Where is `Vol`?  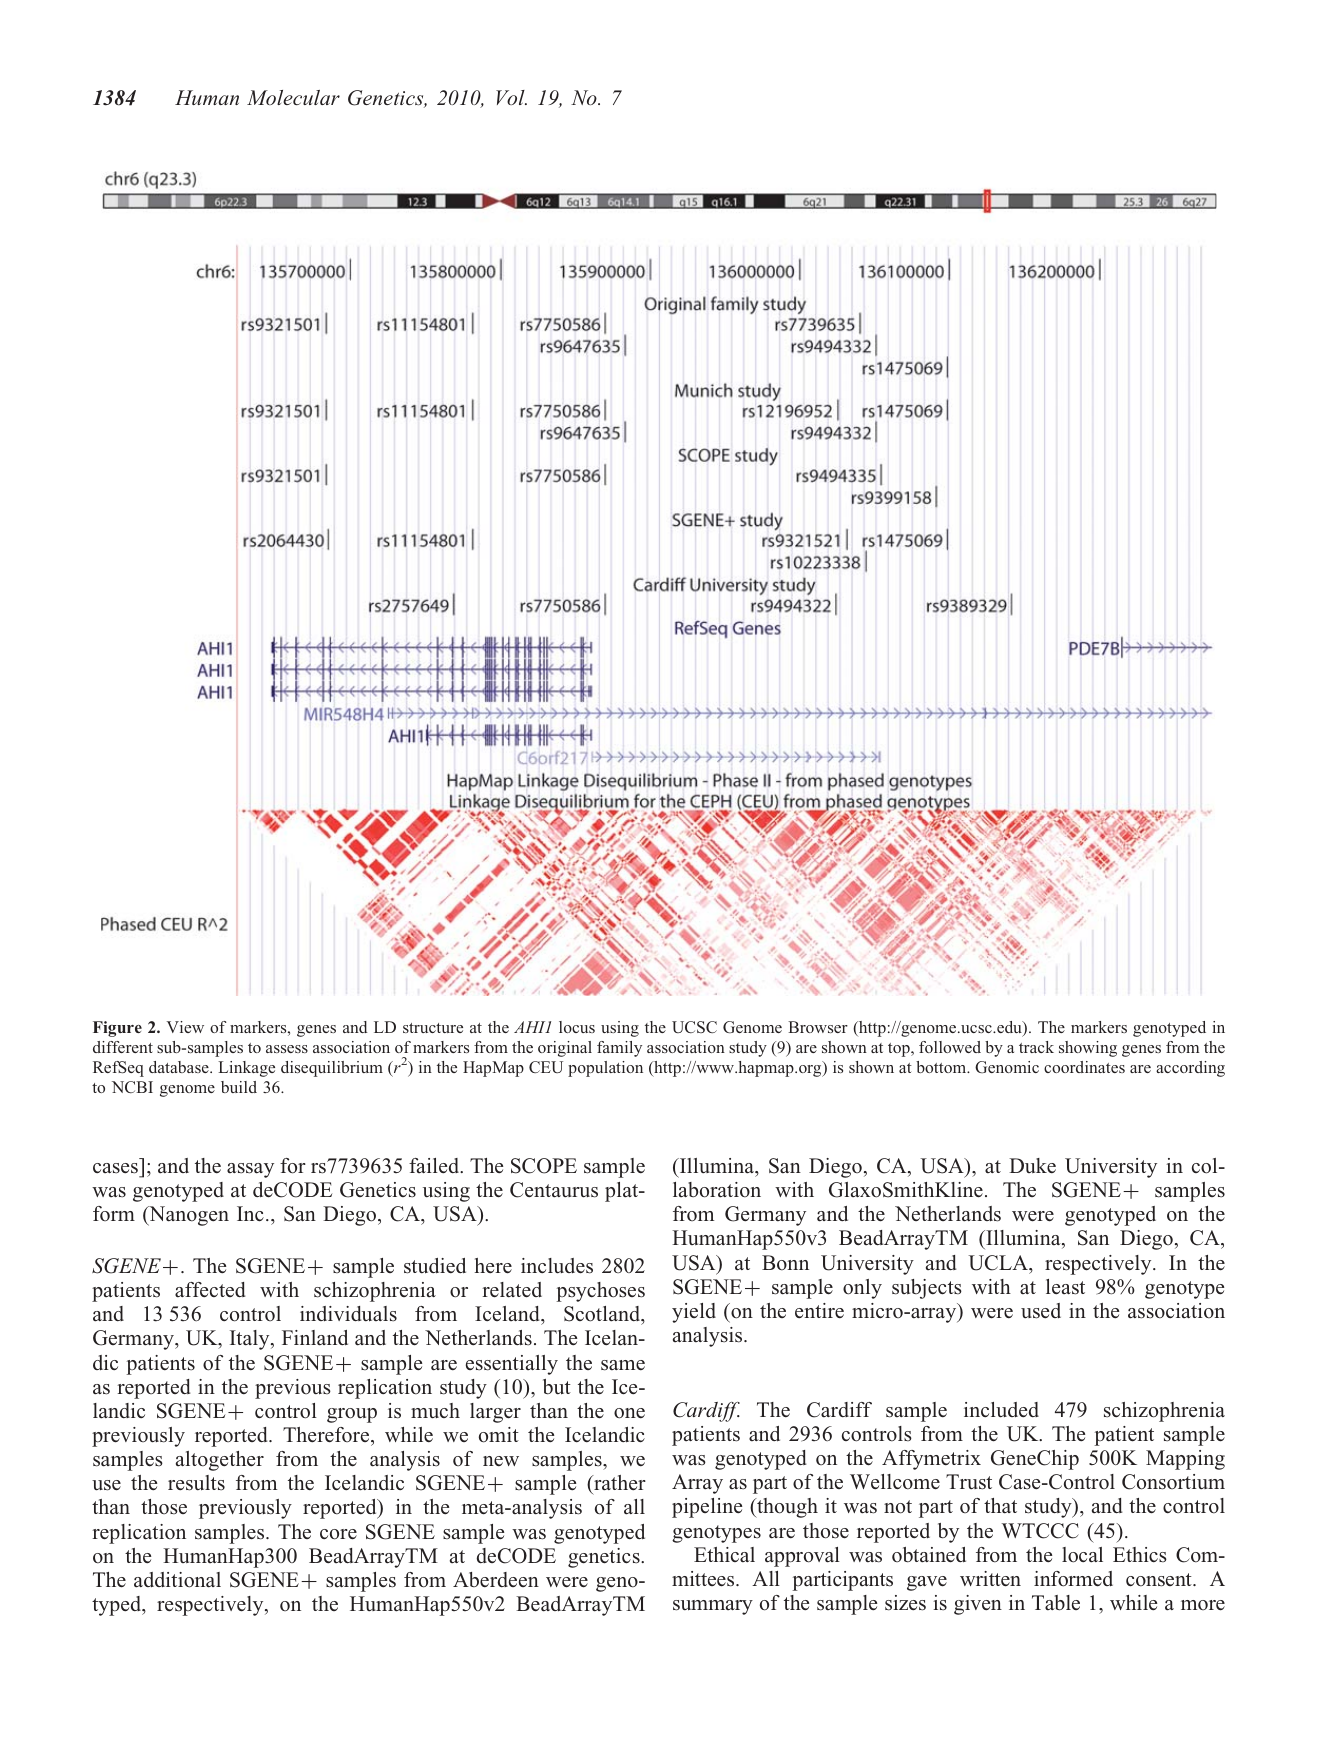
Vol is located at coordinates (511, 97).
